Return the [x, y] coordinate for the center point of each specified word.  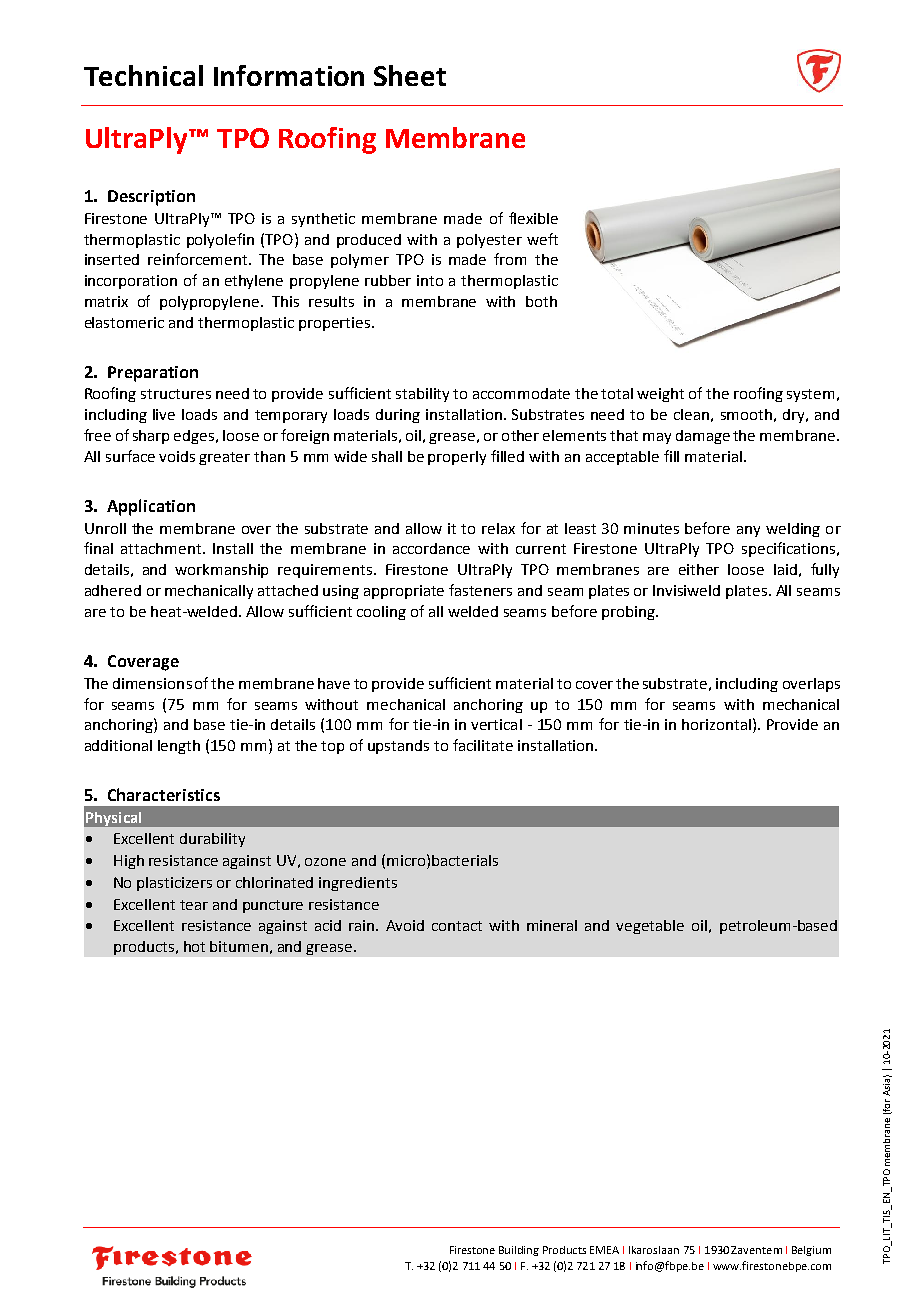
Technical [143, 75]
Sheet [410, 75]
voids [177, 456]
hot [194, 946]
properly [457, 458]
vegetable [650, 927]
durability [212, 840]
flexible [533, 218]
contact [457, 926]
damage [703, 437]
